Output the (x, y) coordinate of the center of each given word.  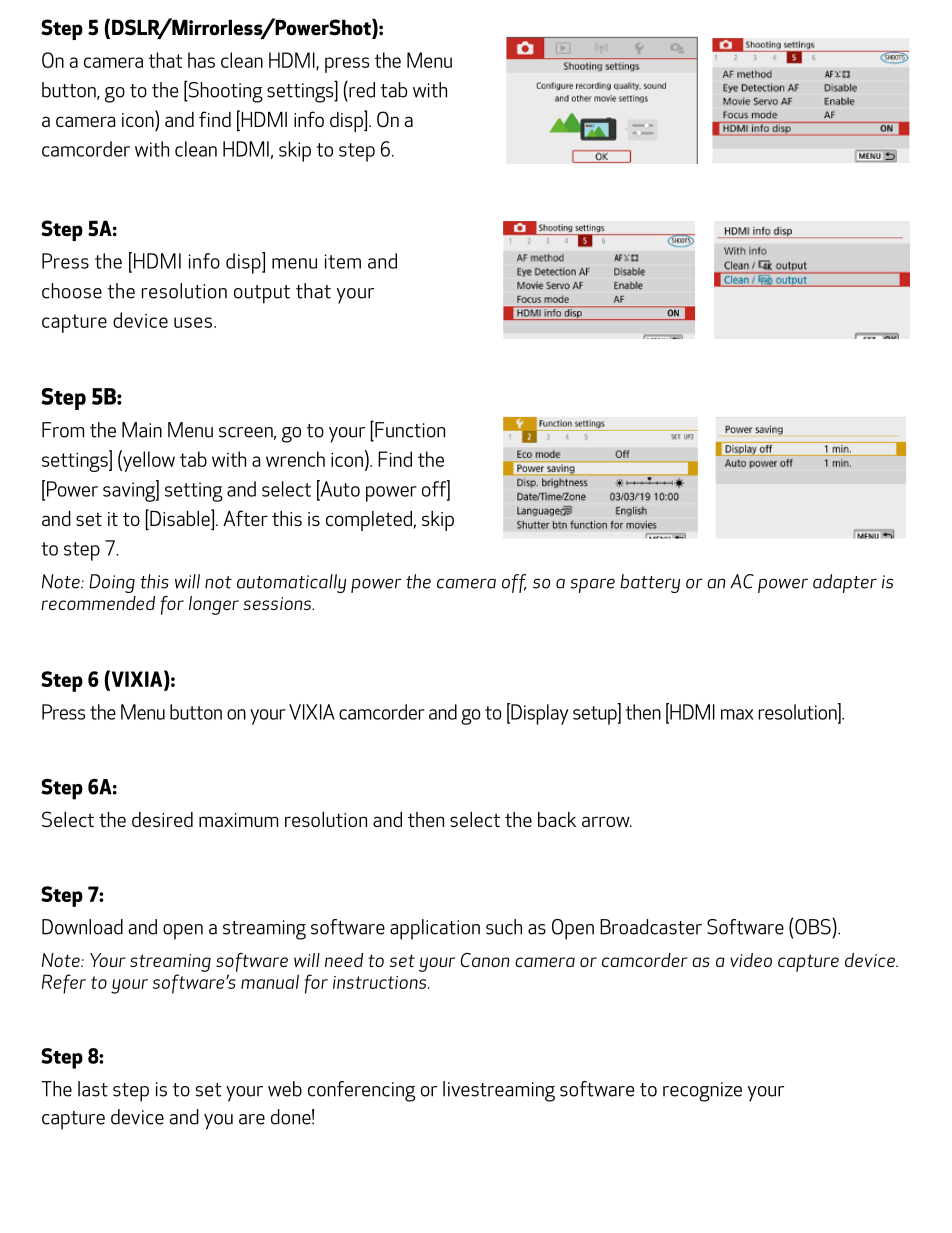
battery (650, 583)
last (93, 1089)
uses (193, 322)
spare (592, 585)
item (342, 261)
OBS (814, 926)
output (262, 294)
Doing (112, 583)
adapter (845, 583)
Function (409, 429)
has (201, 60)
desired (162, 819)
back (557, 819)
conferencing (361, 1091)
